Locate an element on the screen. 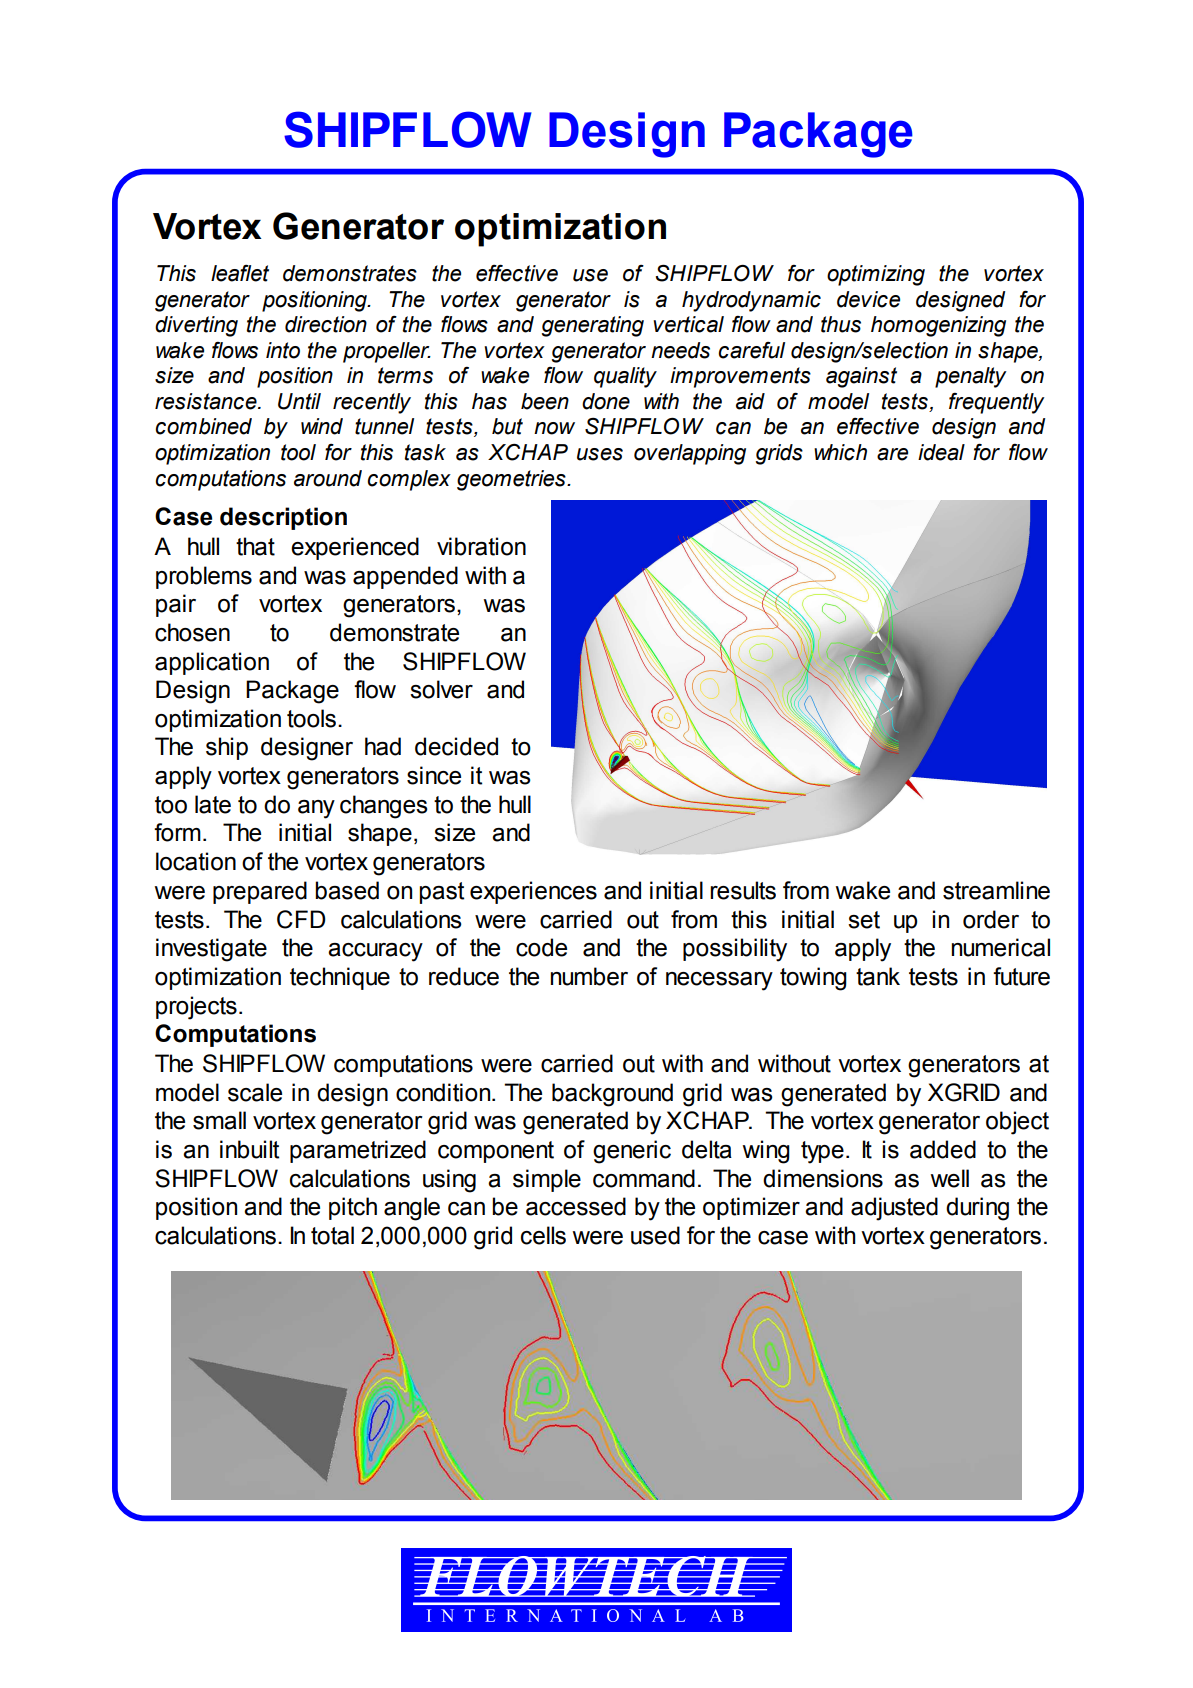 This screenshot has width=1193, height=1688. experiences is located at coordinates (533, 892).
